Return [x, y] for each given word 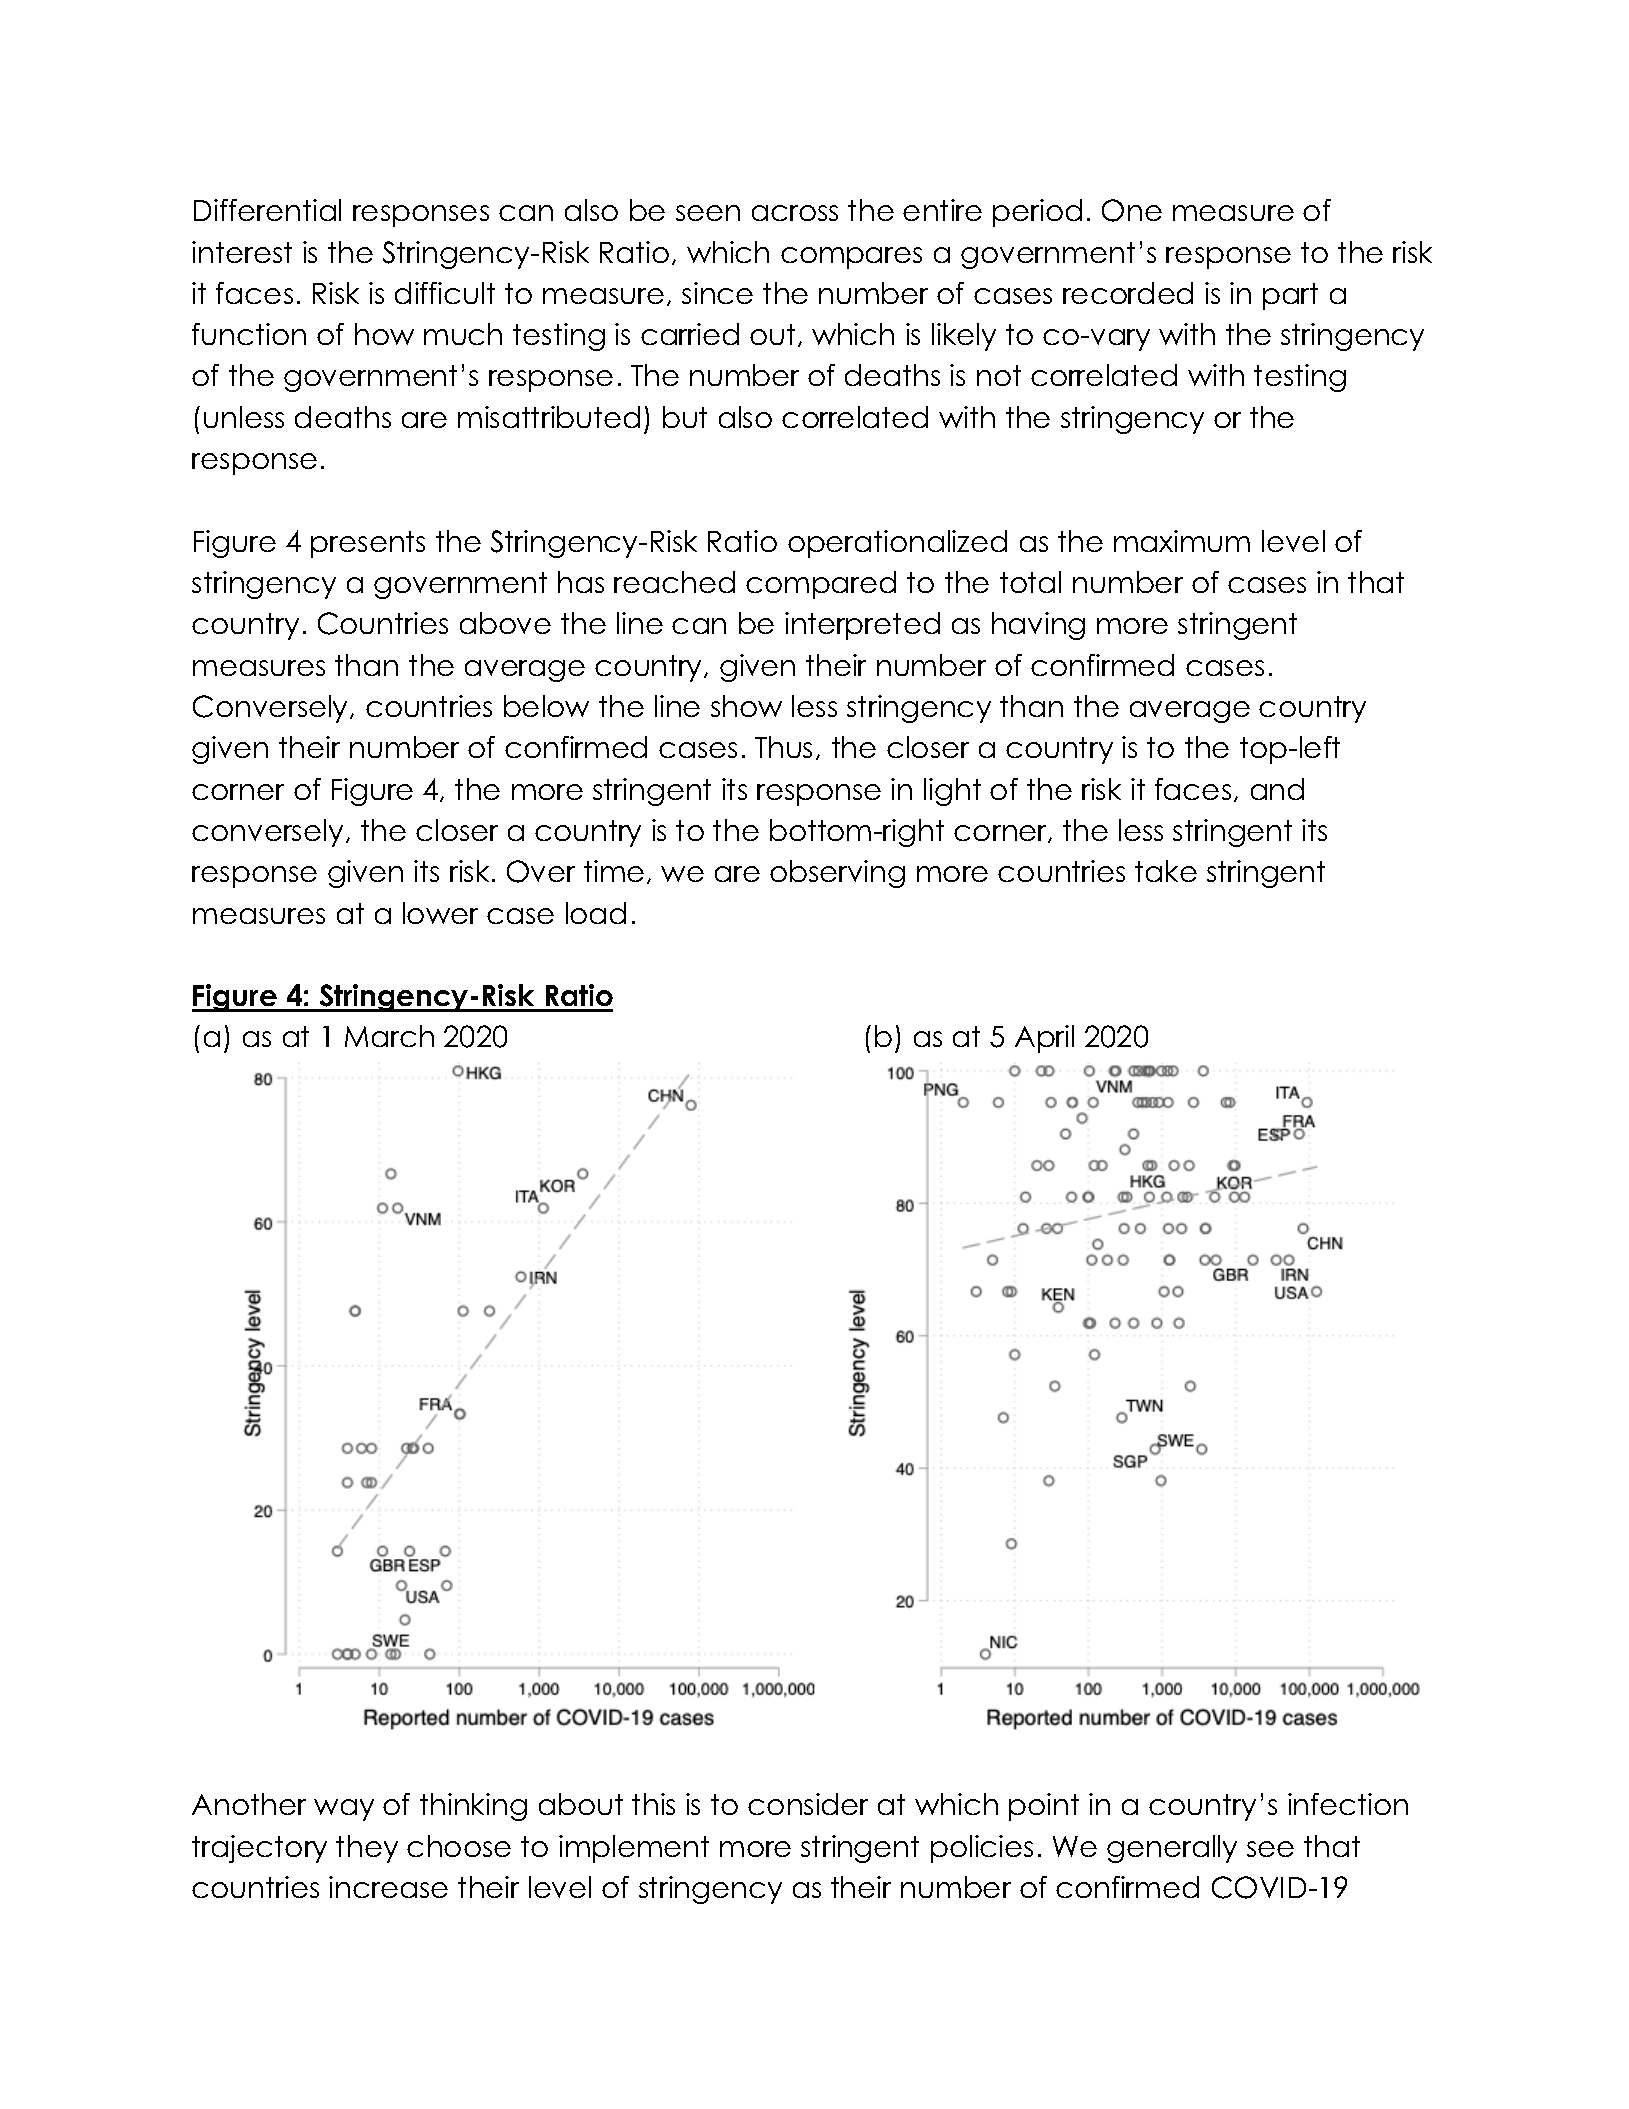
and [1277, 789]
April [1044, 1039]
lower [440, 913]
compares [851, 258]
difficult [445, 293]
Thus [783, 747]
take [1166, 871]
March [389, 1036]
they [367, 1849]
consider [808, 1804]
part [1290, 296]
